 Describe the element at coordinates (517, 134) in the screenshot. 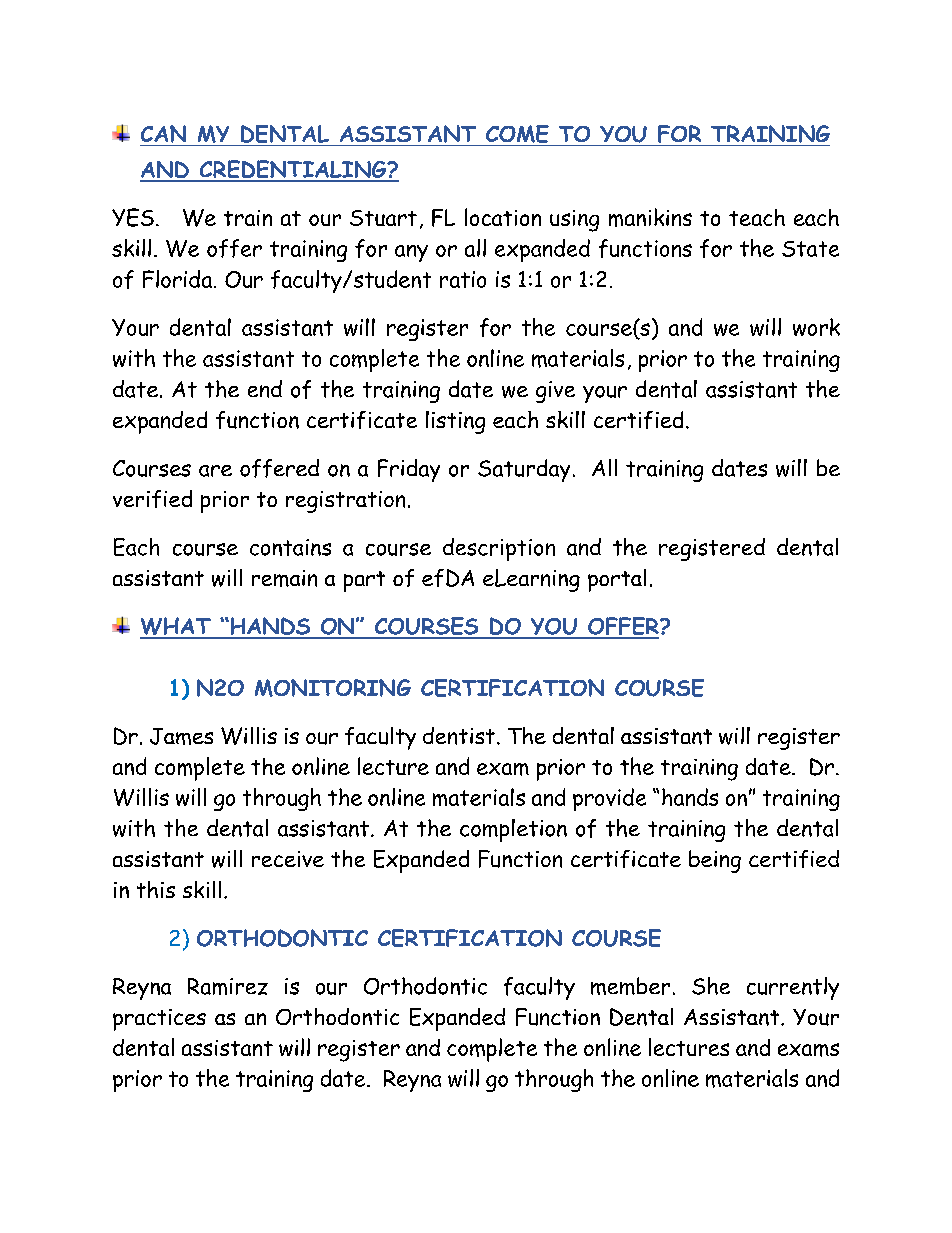

I see `COME` at that location.
